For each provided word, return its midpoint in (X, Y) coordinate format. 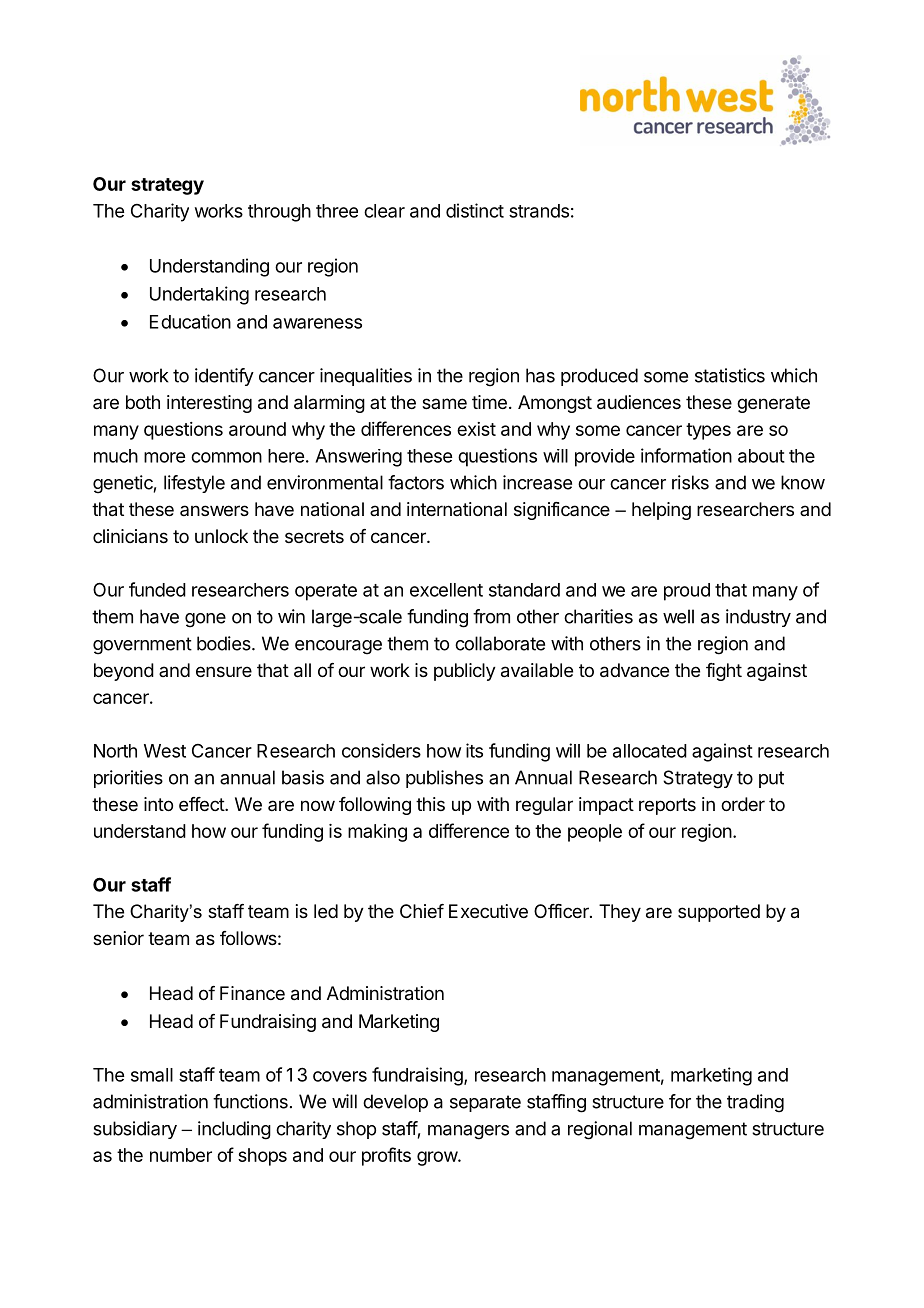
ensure (224, 671)
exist (476, 429)
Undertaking (199, 295)
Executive (488, 911)
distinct (475, 210)
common (226, 457)
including (234, 1130)
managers (468, 1132)
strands (539, 211)
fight (724, 672)
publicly (465, 672)
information (686, 455)
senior (118, 938)
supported (719, 913)
